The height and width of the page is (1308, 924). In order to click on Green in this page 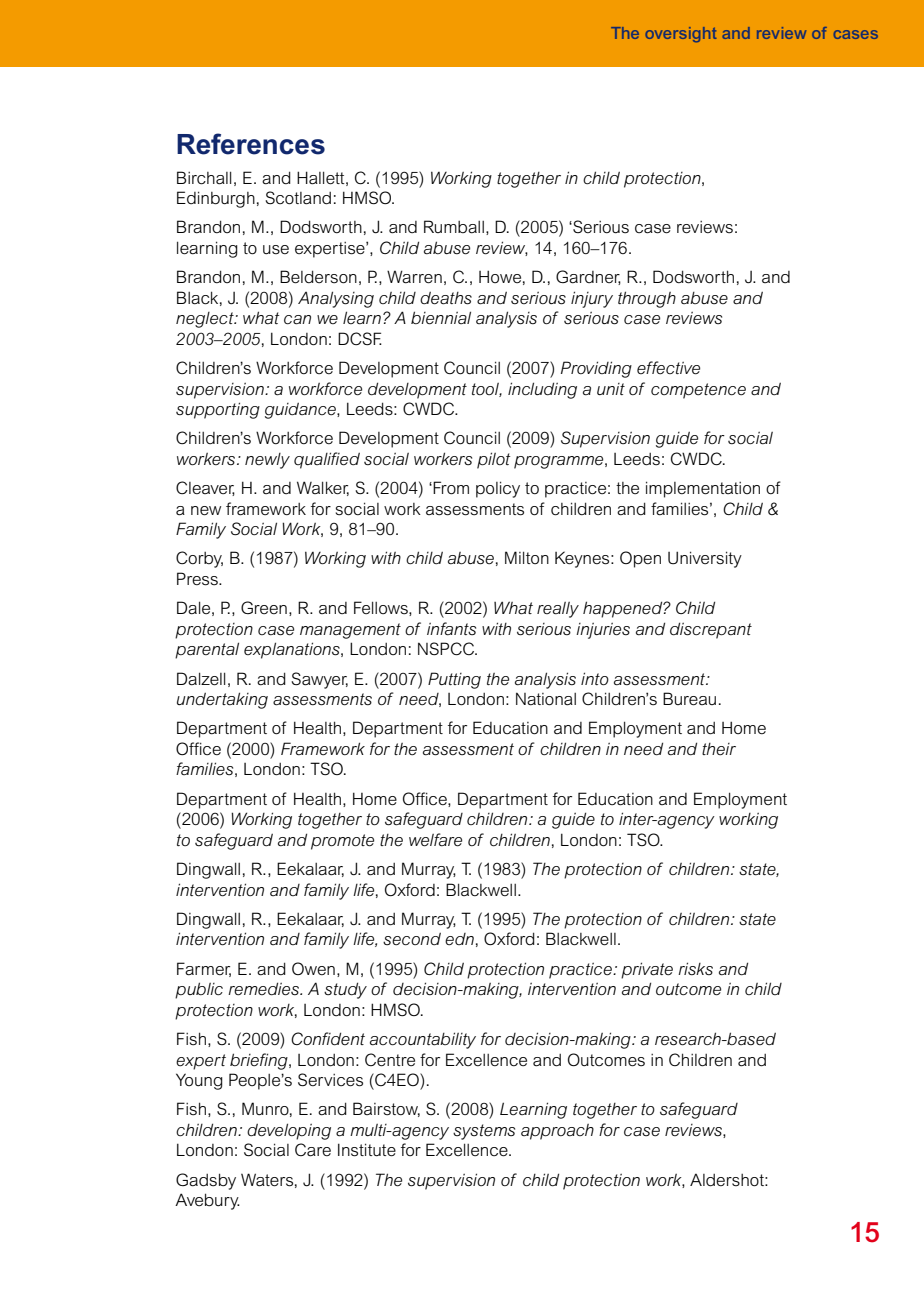, I will do `click(264, 607)`.
